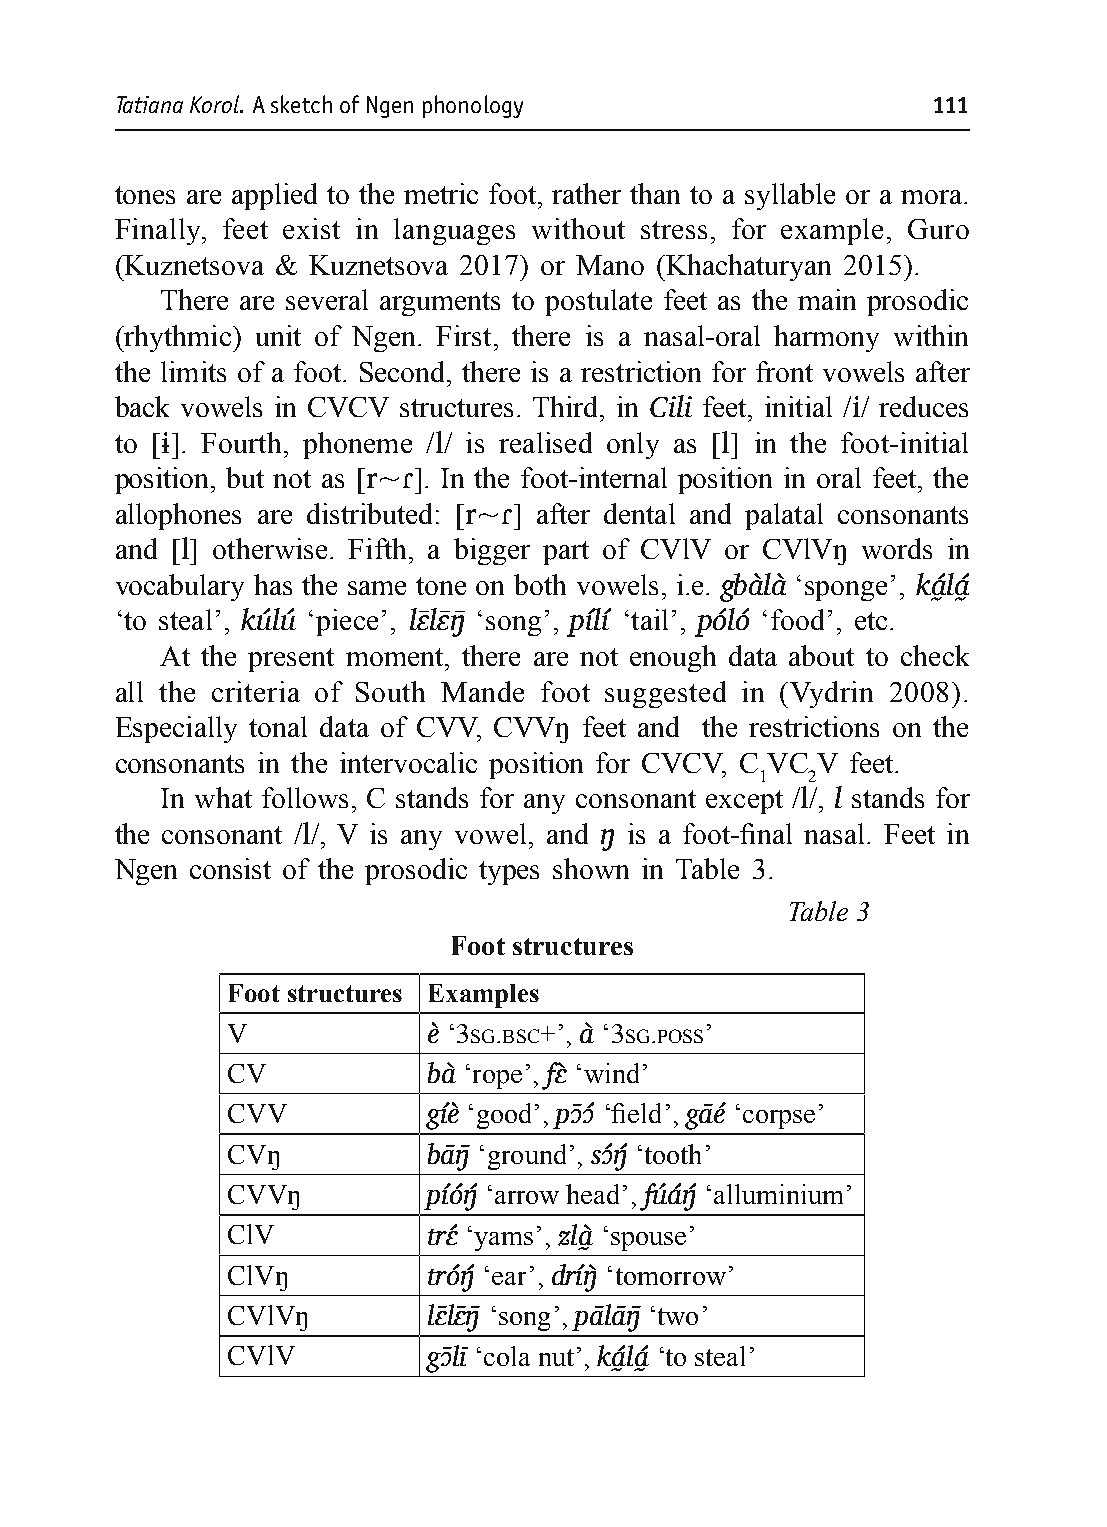 This screenshot has width=1107, height=1527. I want to click on part, so click(566, 553).
